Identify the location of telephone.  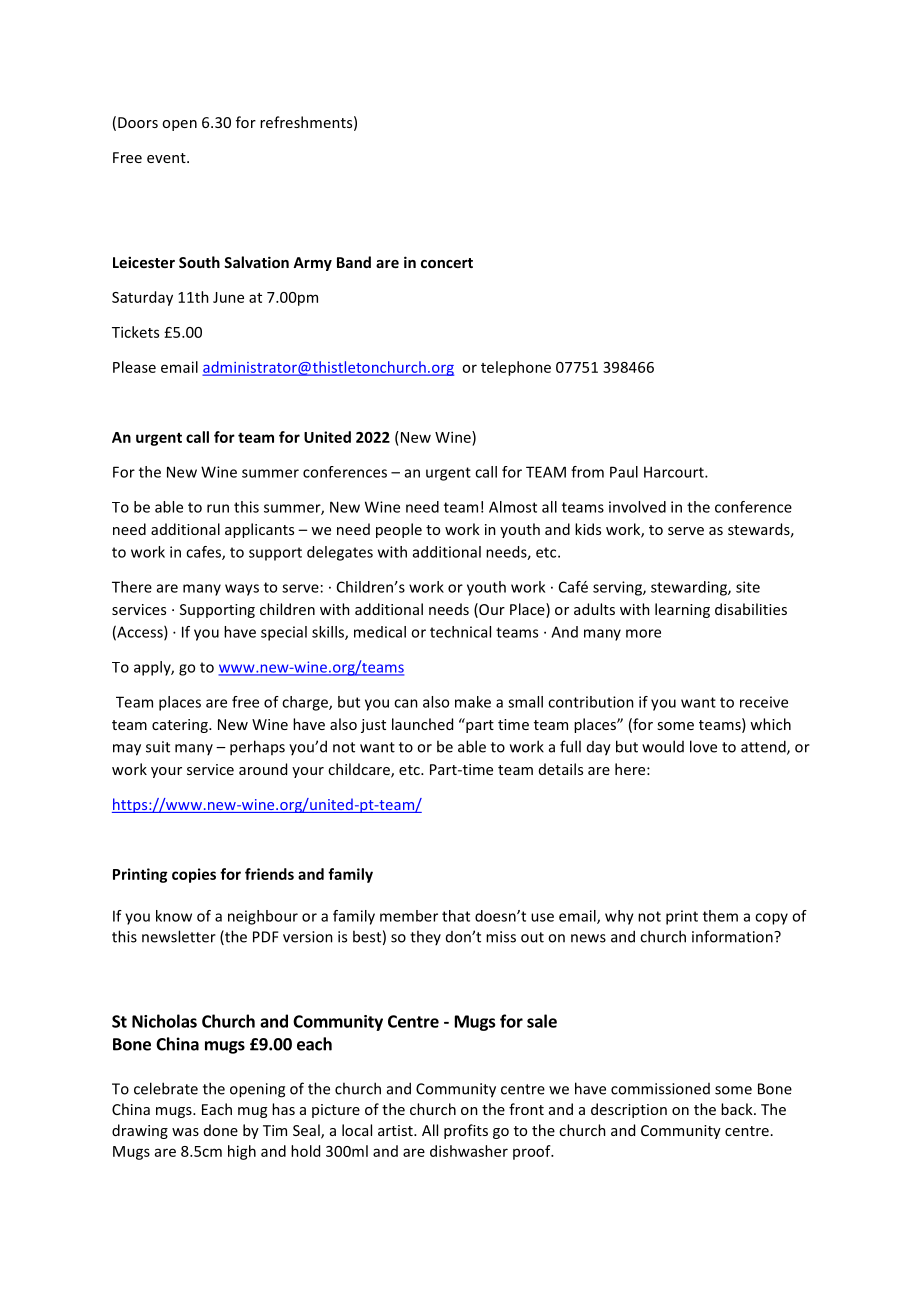
(516, 368).
